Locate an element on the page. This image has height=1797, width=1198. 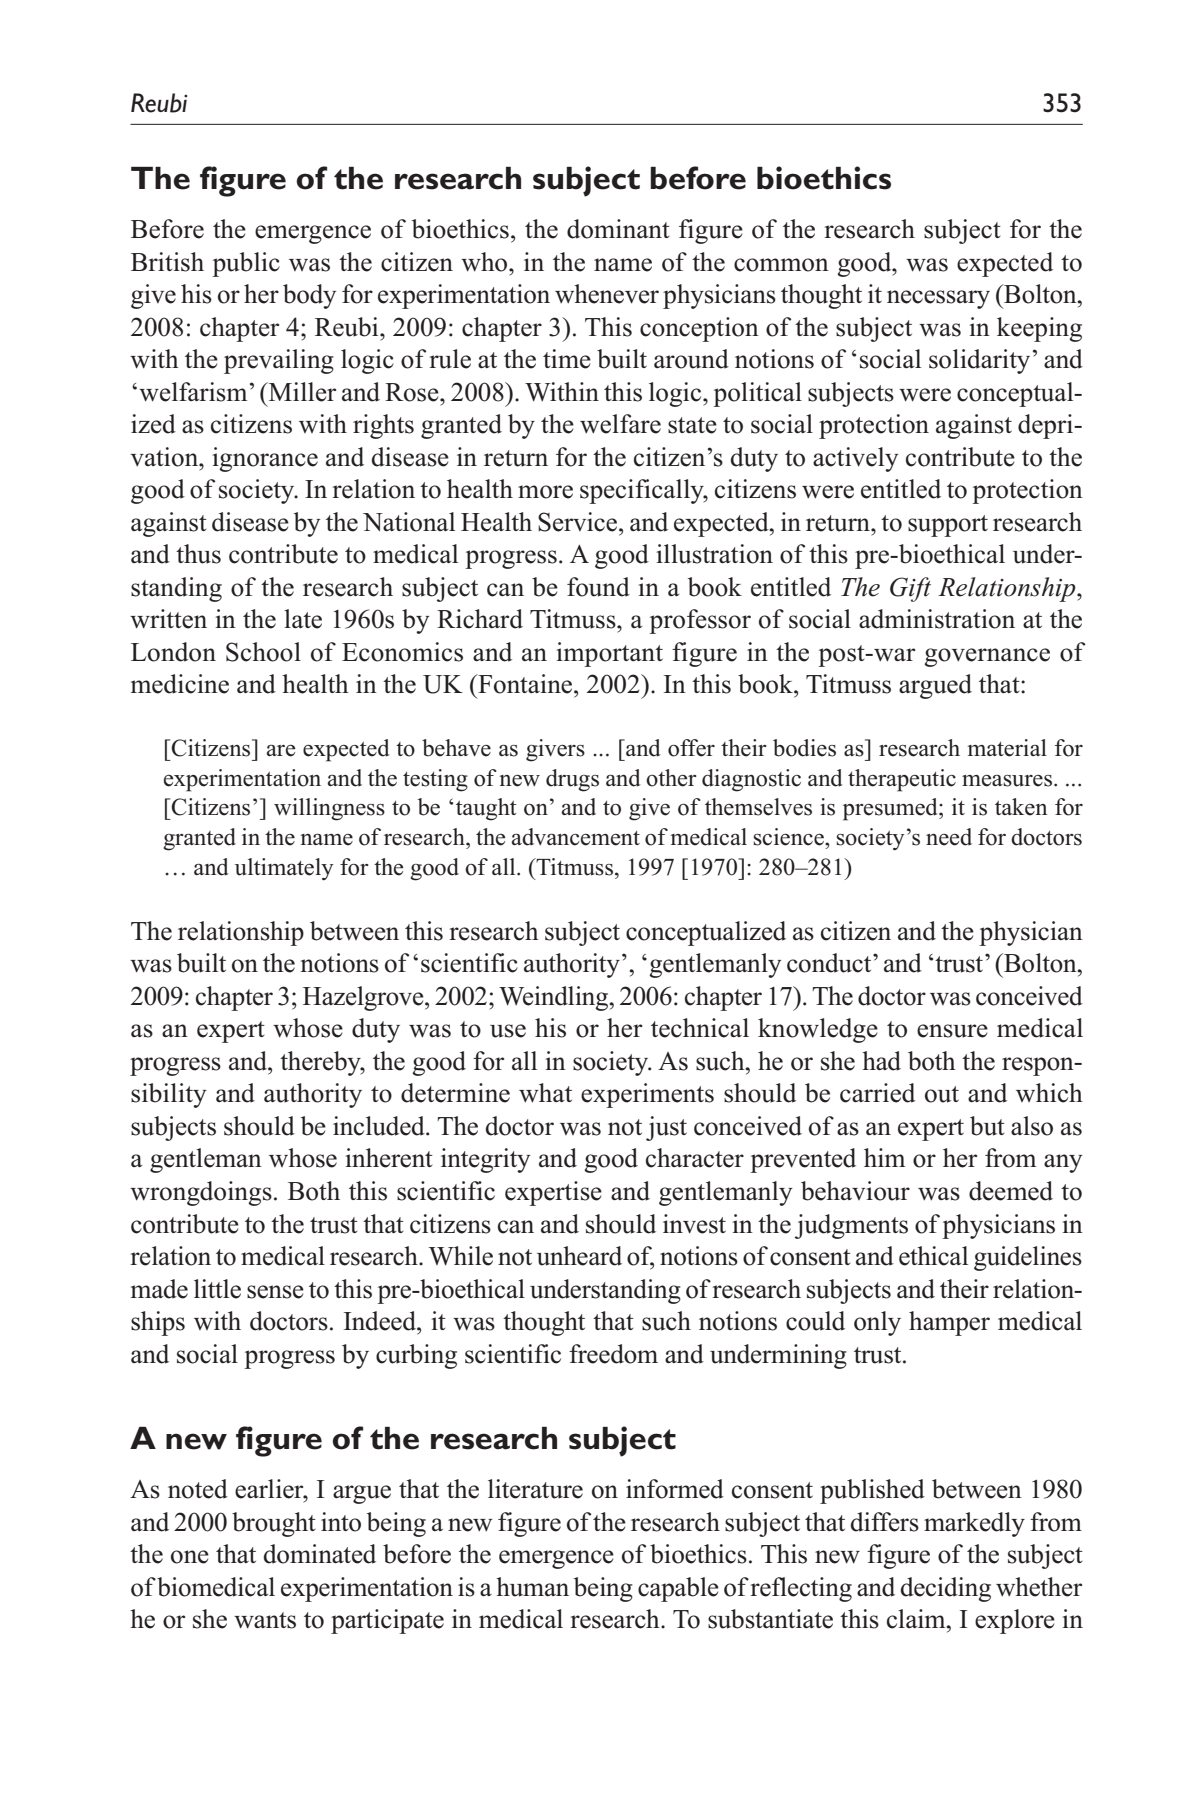
advancement is located at coordinates (575, 837).
